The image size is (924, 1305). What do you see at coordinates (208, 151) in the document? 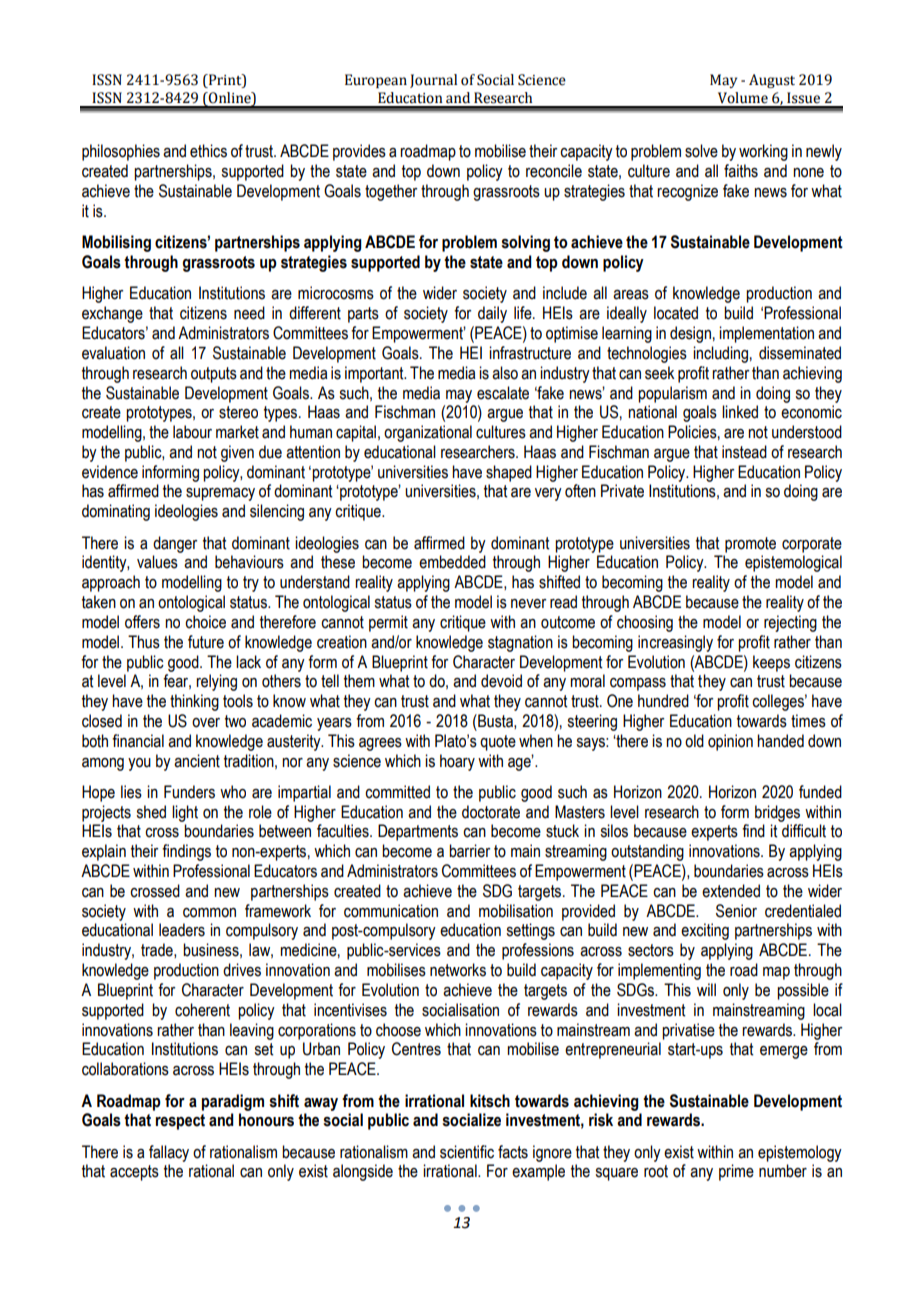
I see `ethics` at bounding box center [208, 151].
